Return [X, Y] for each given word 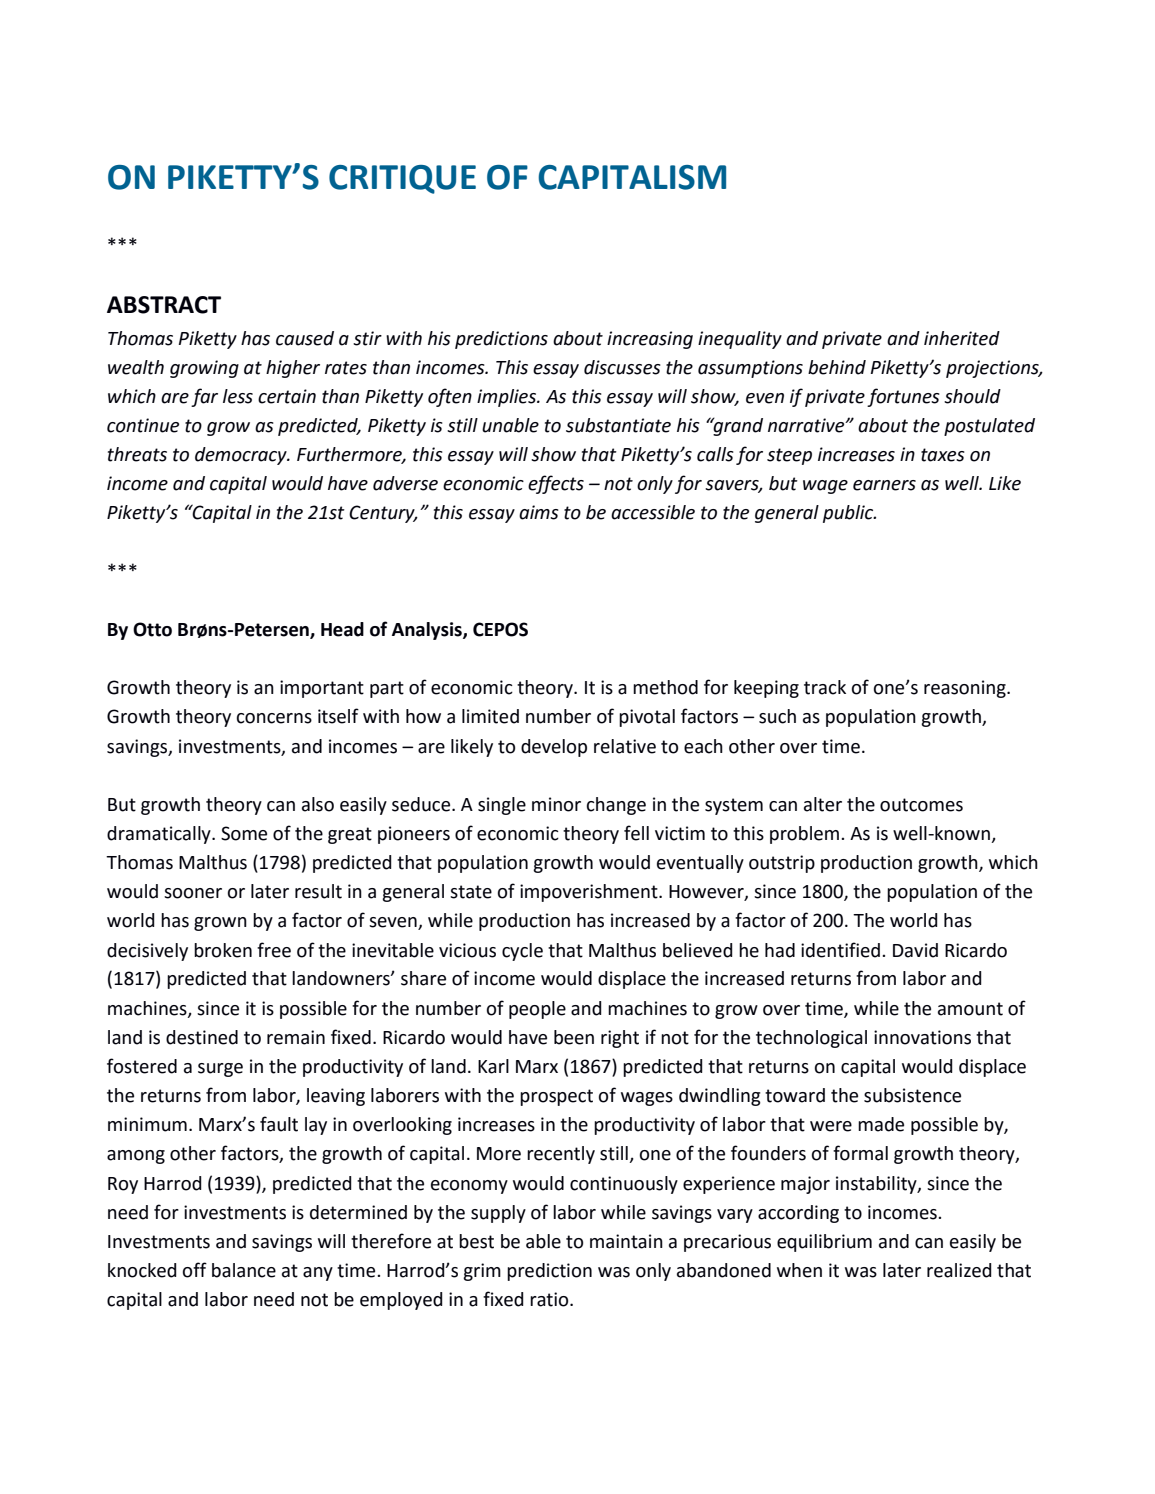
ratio [550, 1299]
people [537, 1010]
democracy [242, 456]
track [825, 687]
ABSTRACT [164, 305]
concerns [274, 718]
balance [244, 1270]
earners [884, 485]
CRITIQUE [402, 179]
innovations [922, 1037]
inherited [962, 338]
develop [554, 748]
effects [556, 484]
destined [202, 1037]
